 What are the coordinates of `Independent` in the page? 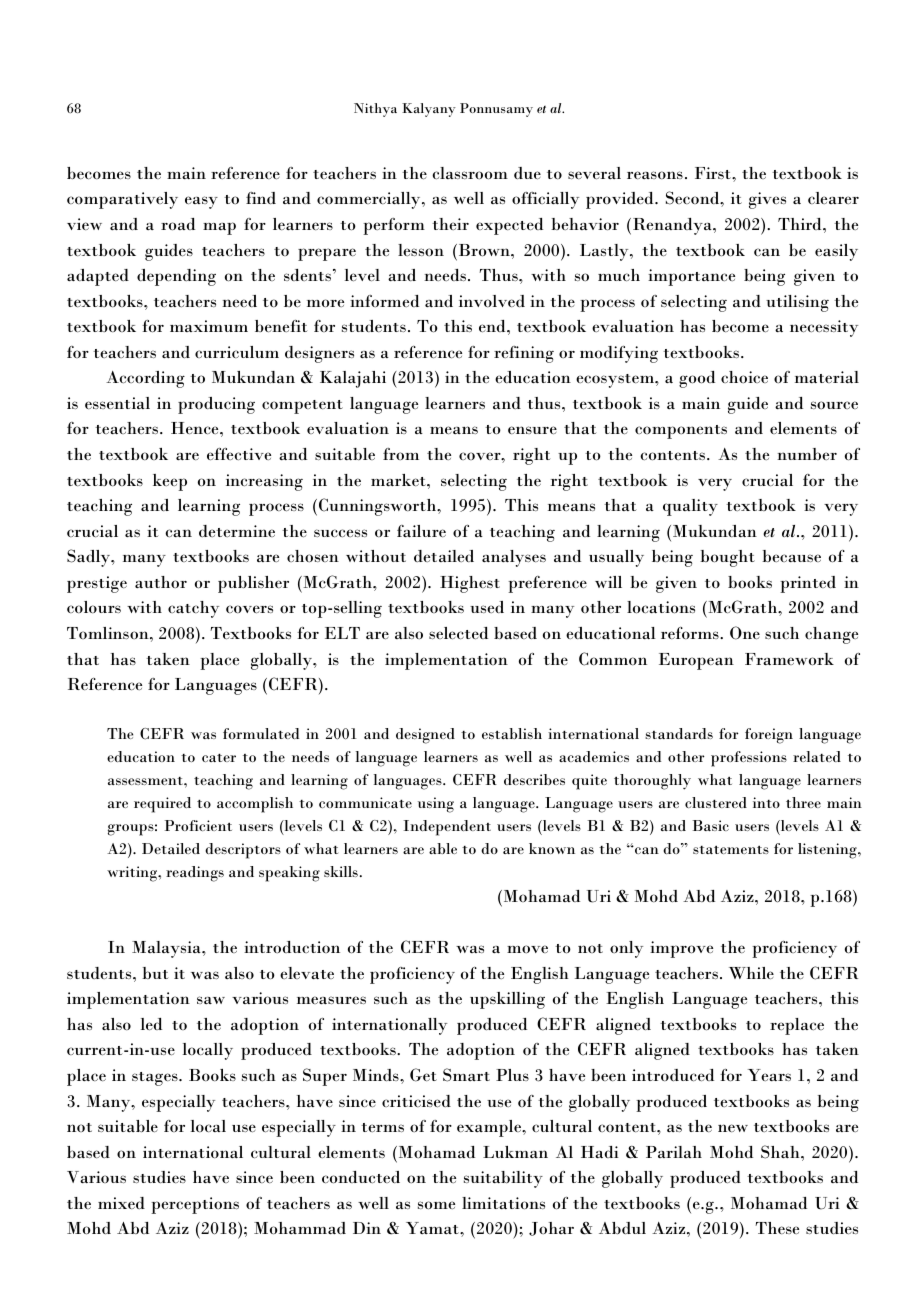 It's located at (447, 828).
